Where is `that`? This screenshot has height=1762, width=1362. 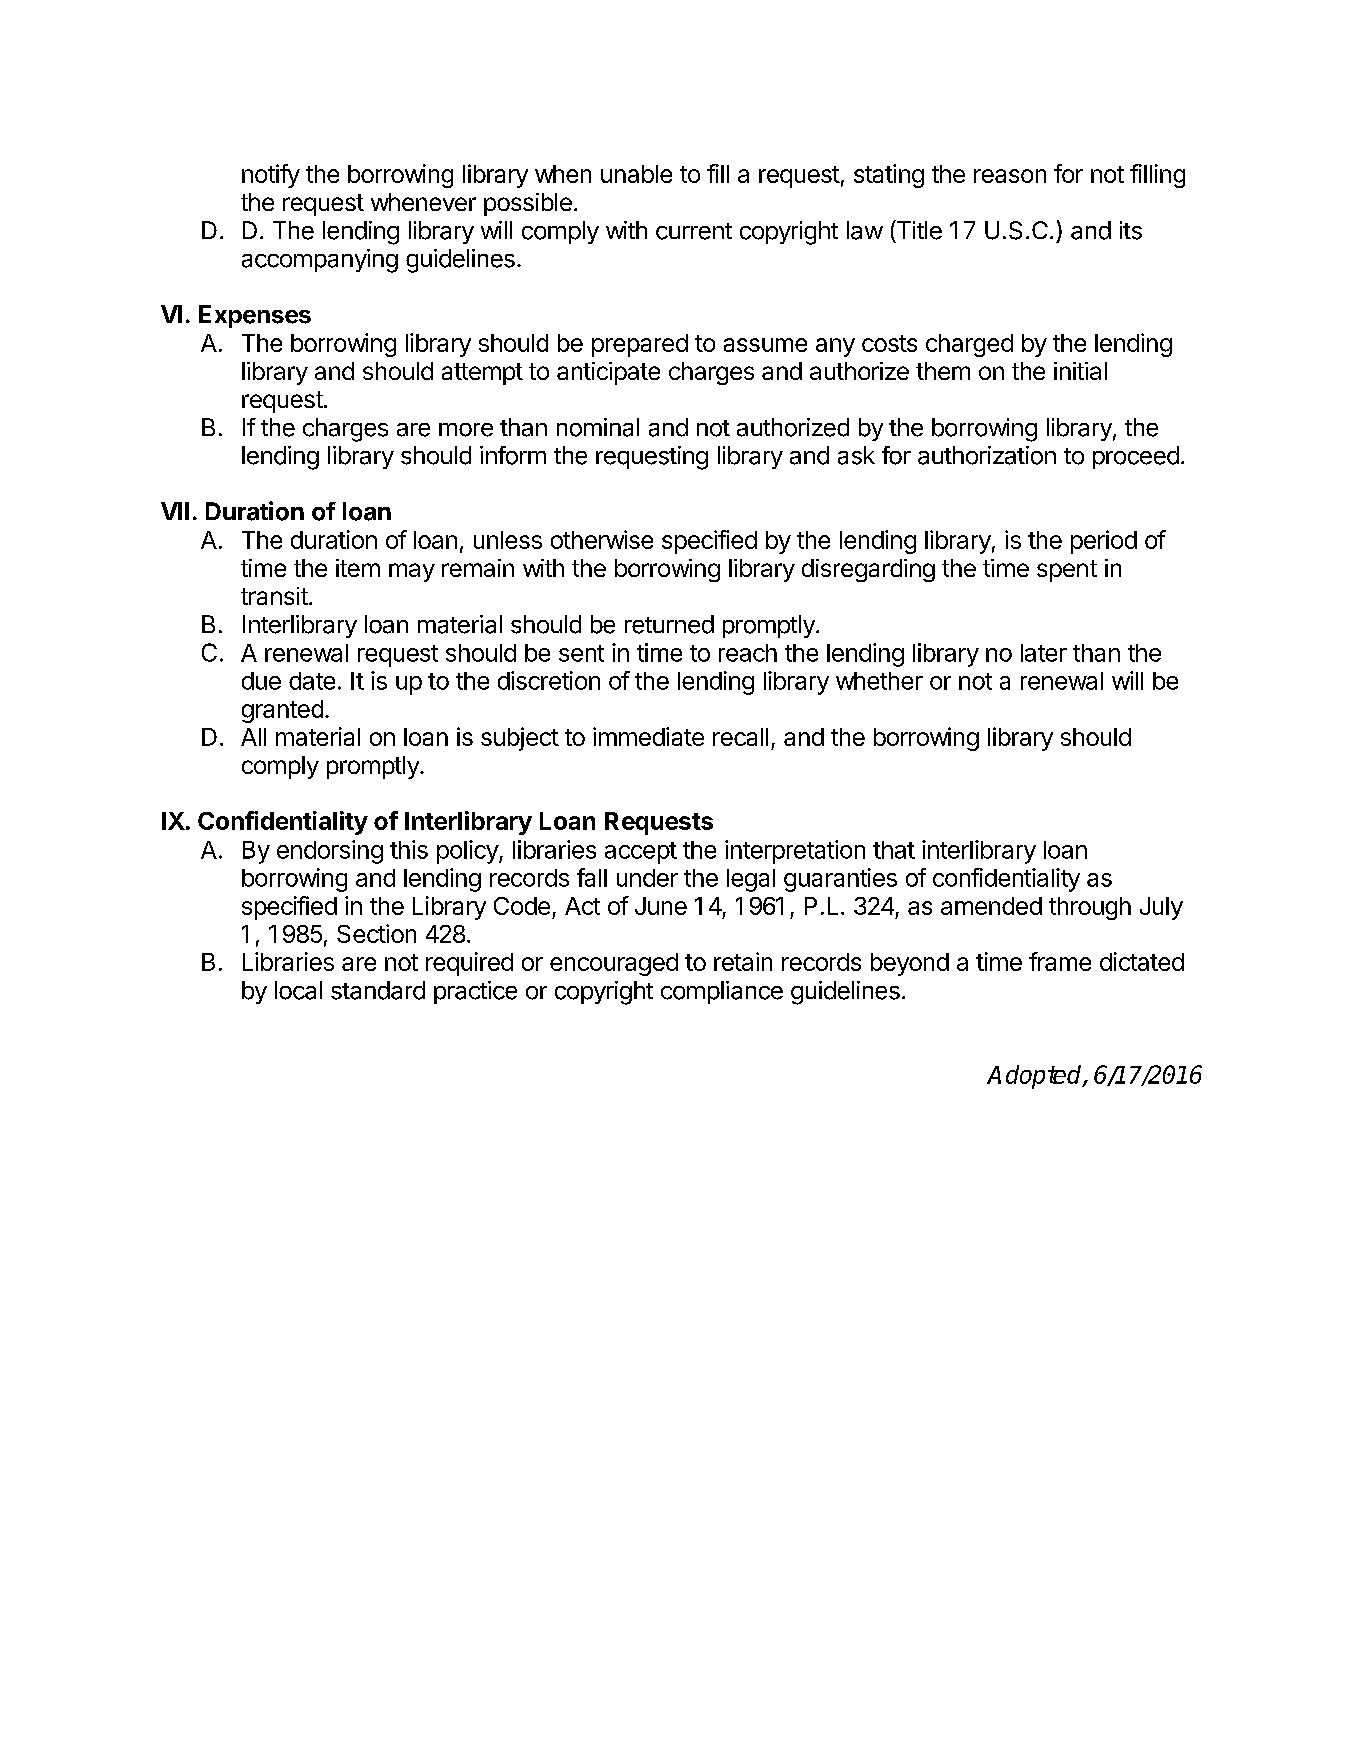
that is located at coordinates (894, 850).
